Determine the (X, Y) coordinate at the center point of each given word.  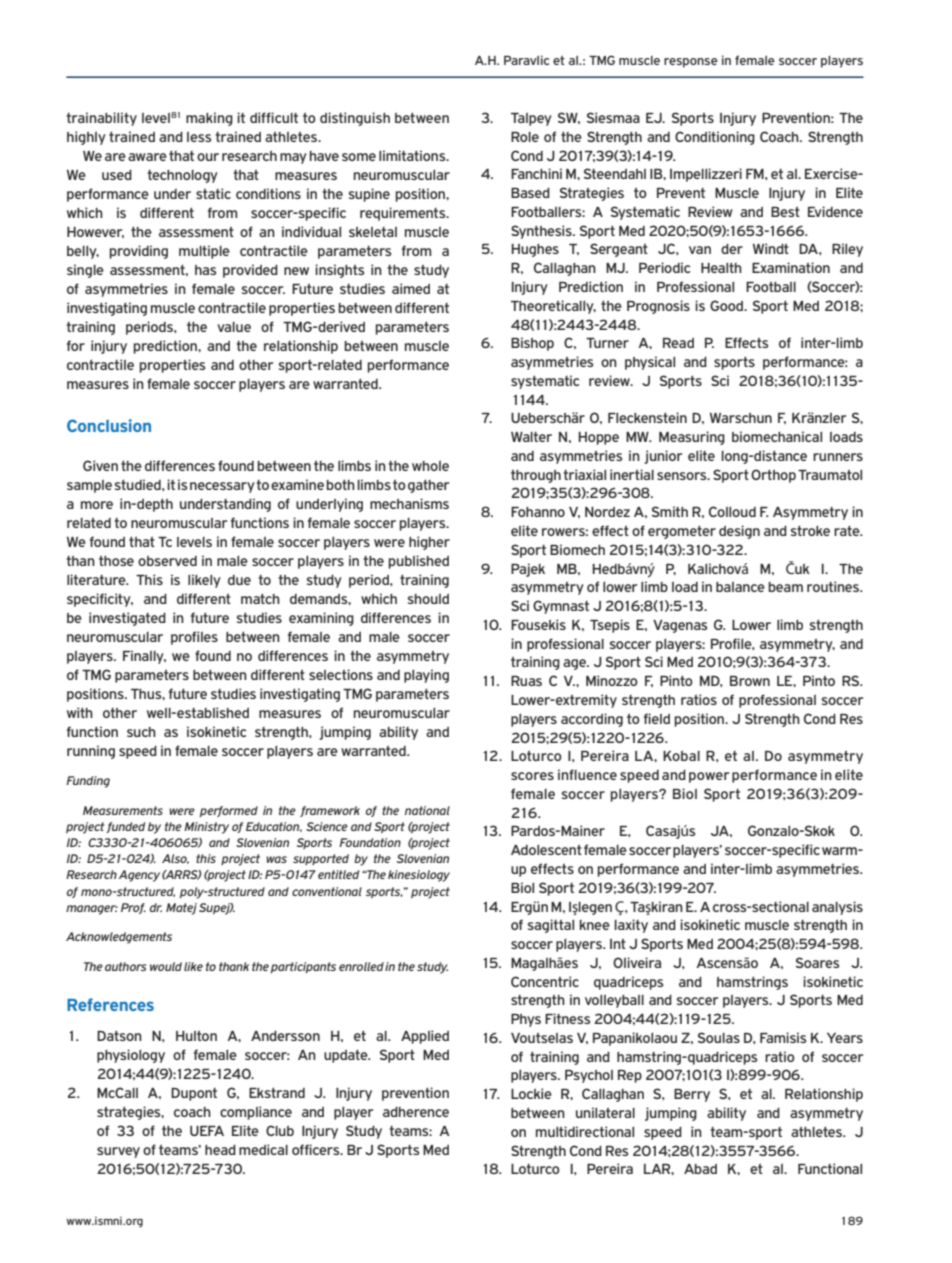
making (209, 119)
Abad (700, 1168)
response (691, 63)
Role (525, 137)
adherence (416, 1112)
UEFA (207, 1131)
